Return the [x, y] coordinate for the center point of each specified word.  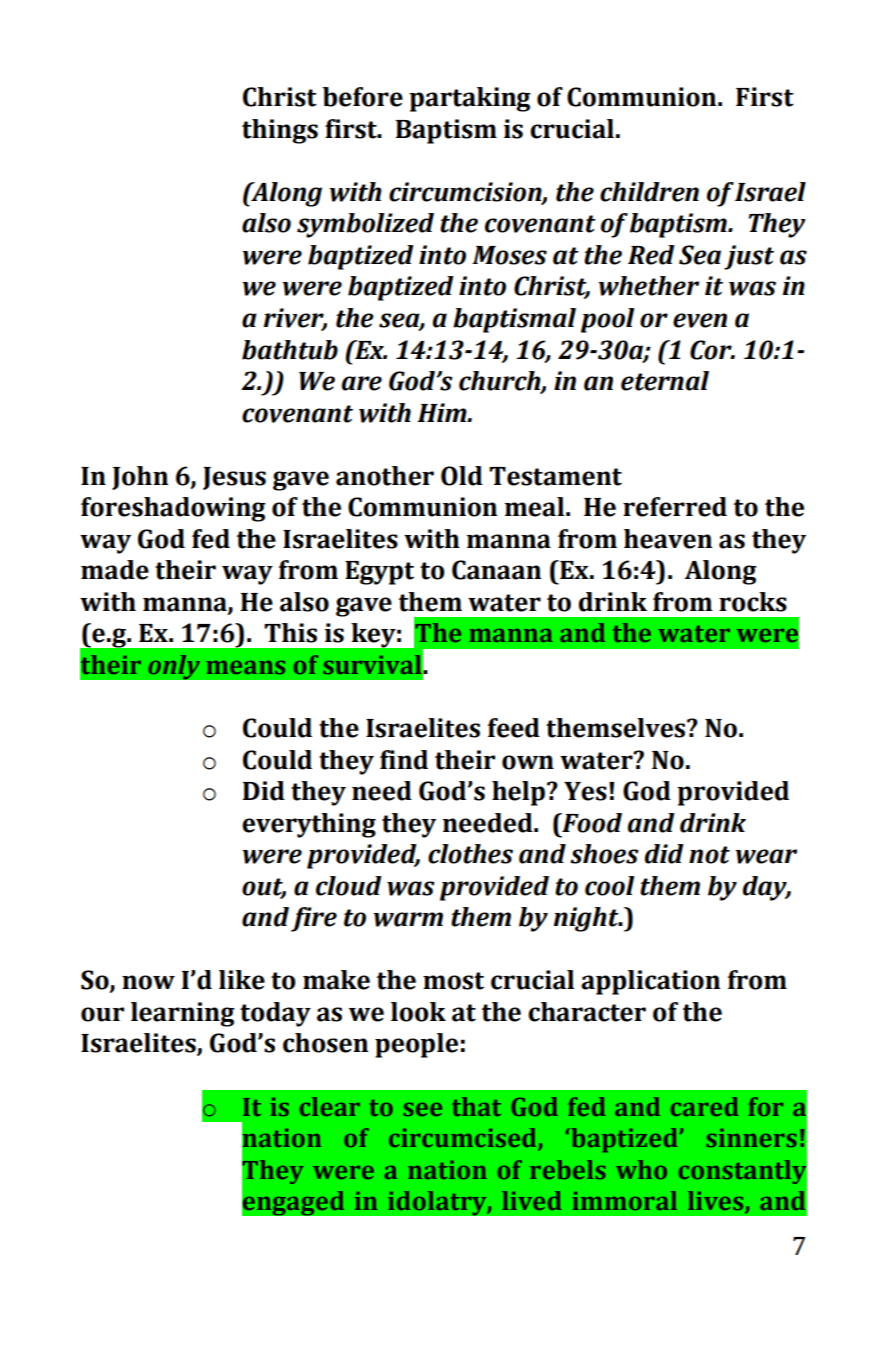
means [245, 667]
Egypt [379, 573]
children [649, 192]
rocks [753, 602]
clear [330, 1106]
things [280, 131]
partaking [470, 99]
